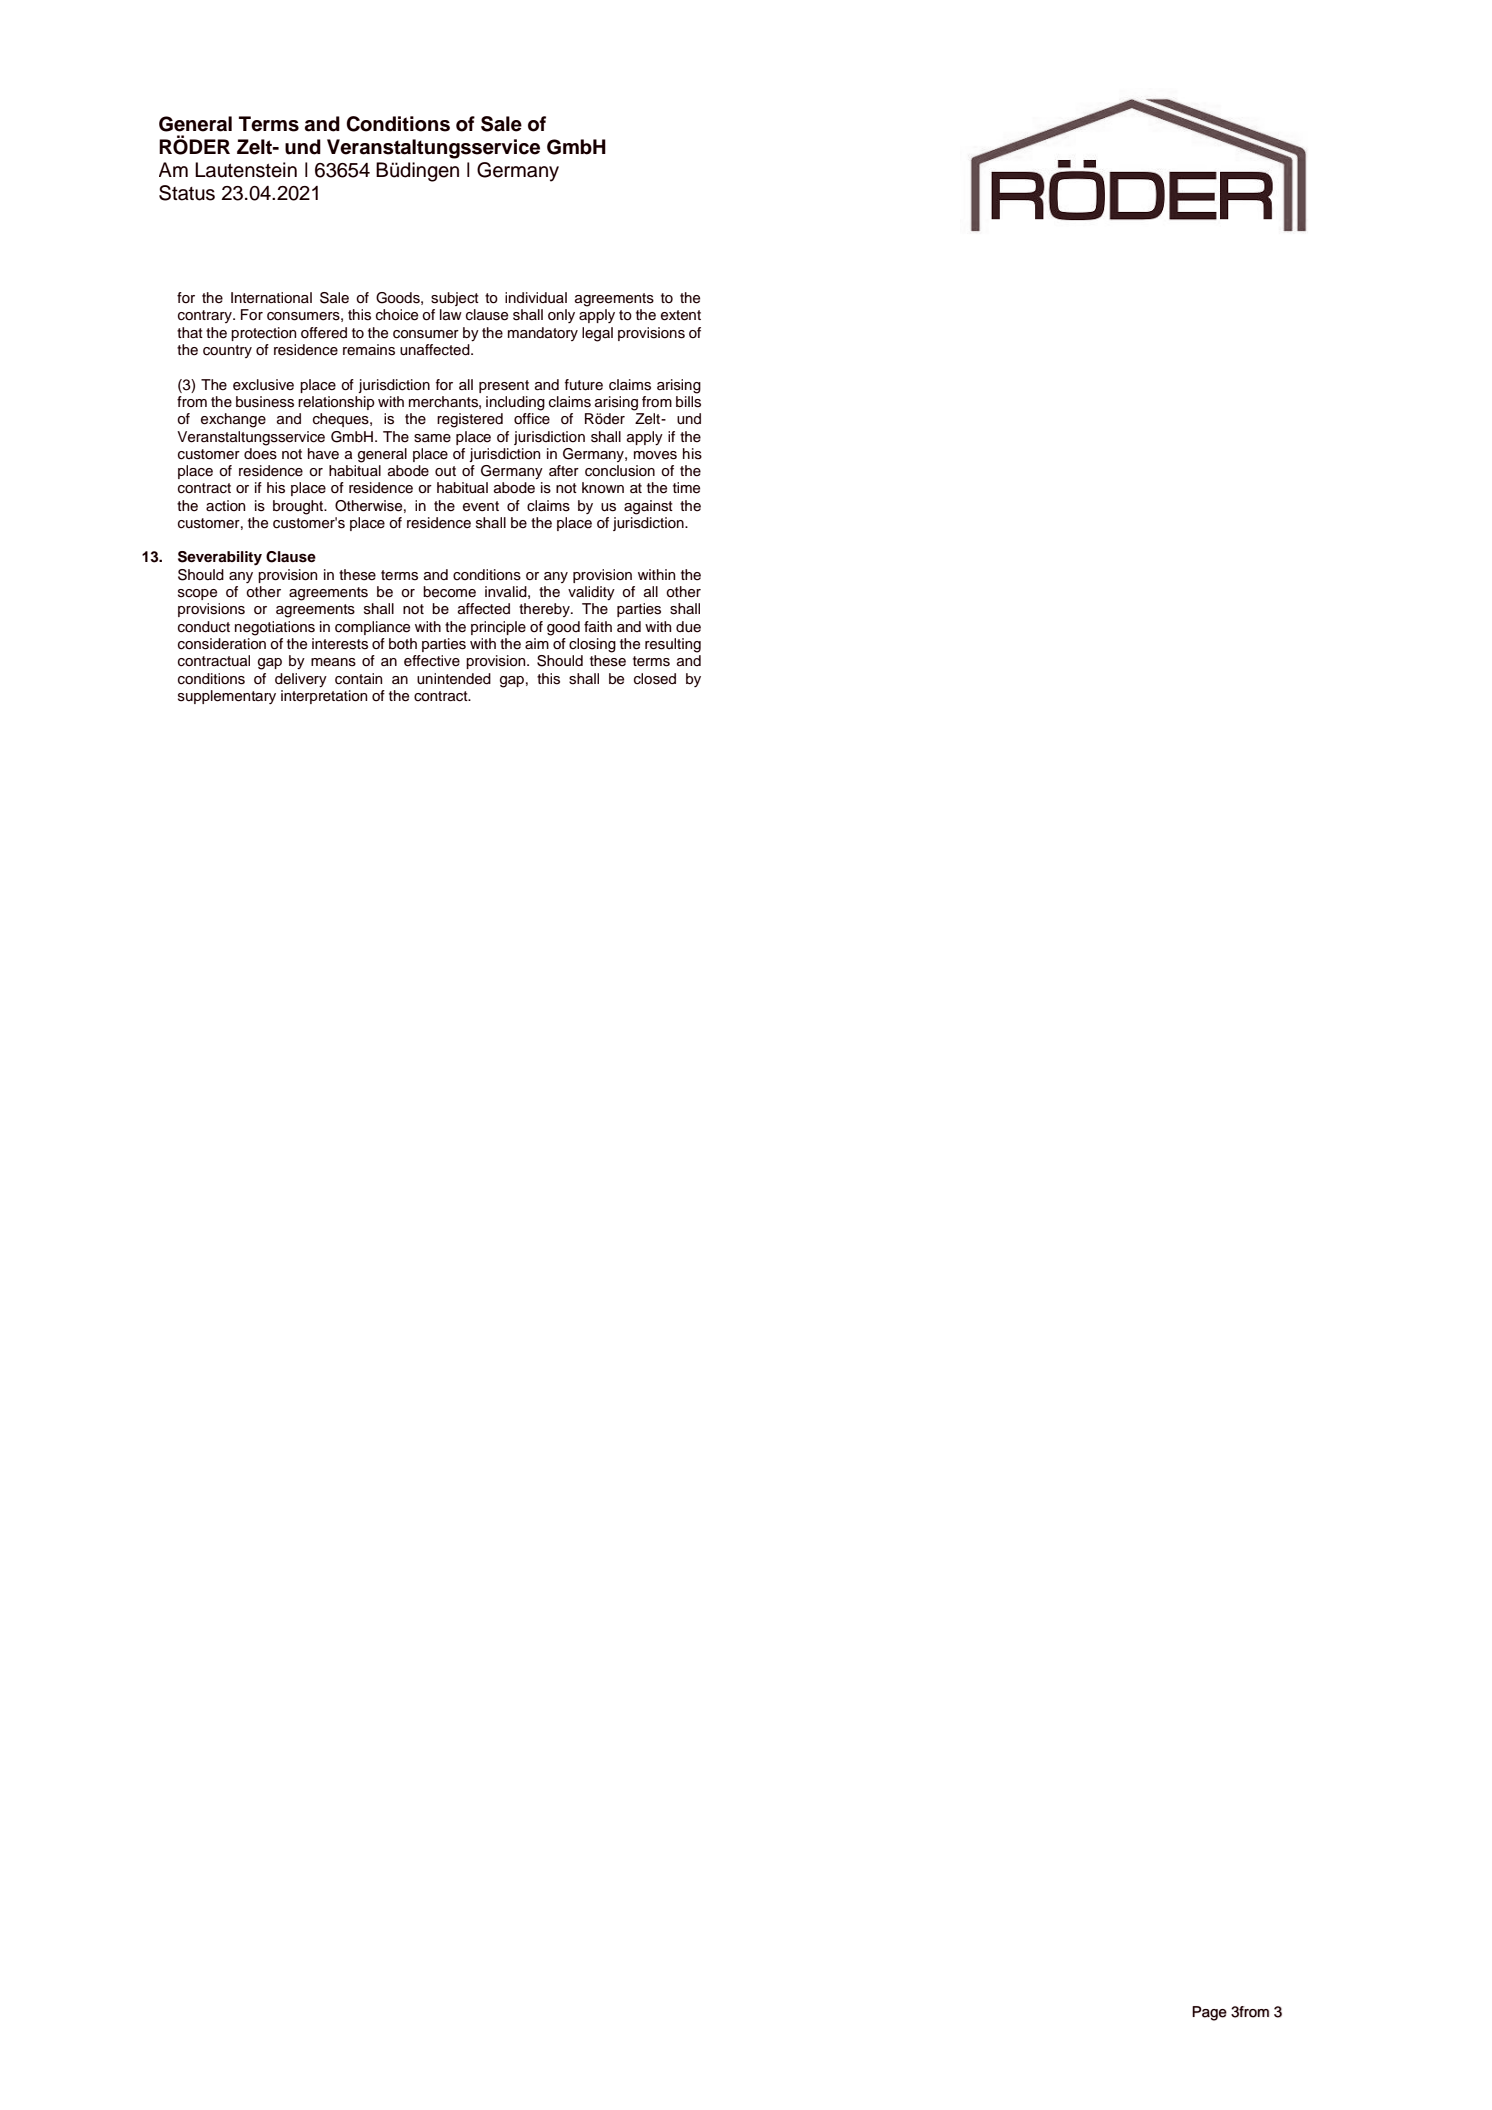 Image resolution: width=1492 pixels, height=2110 pixels. What do you see at coordinates (275, 628) in the image?
I see `negotiations` at bounding box center [275, 628].
